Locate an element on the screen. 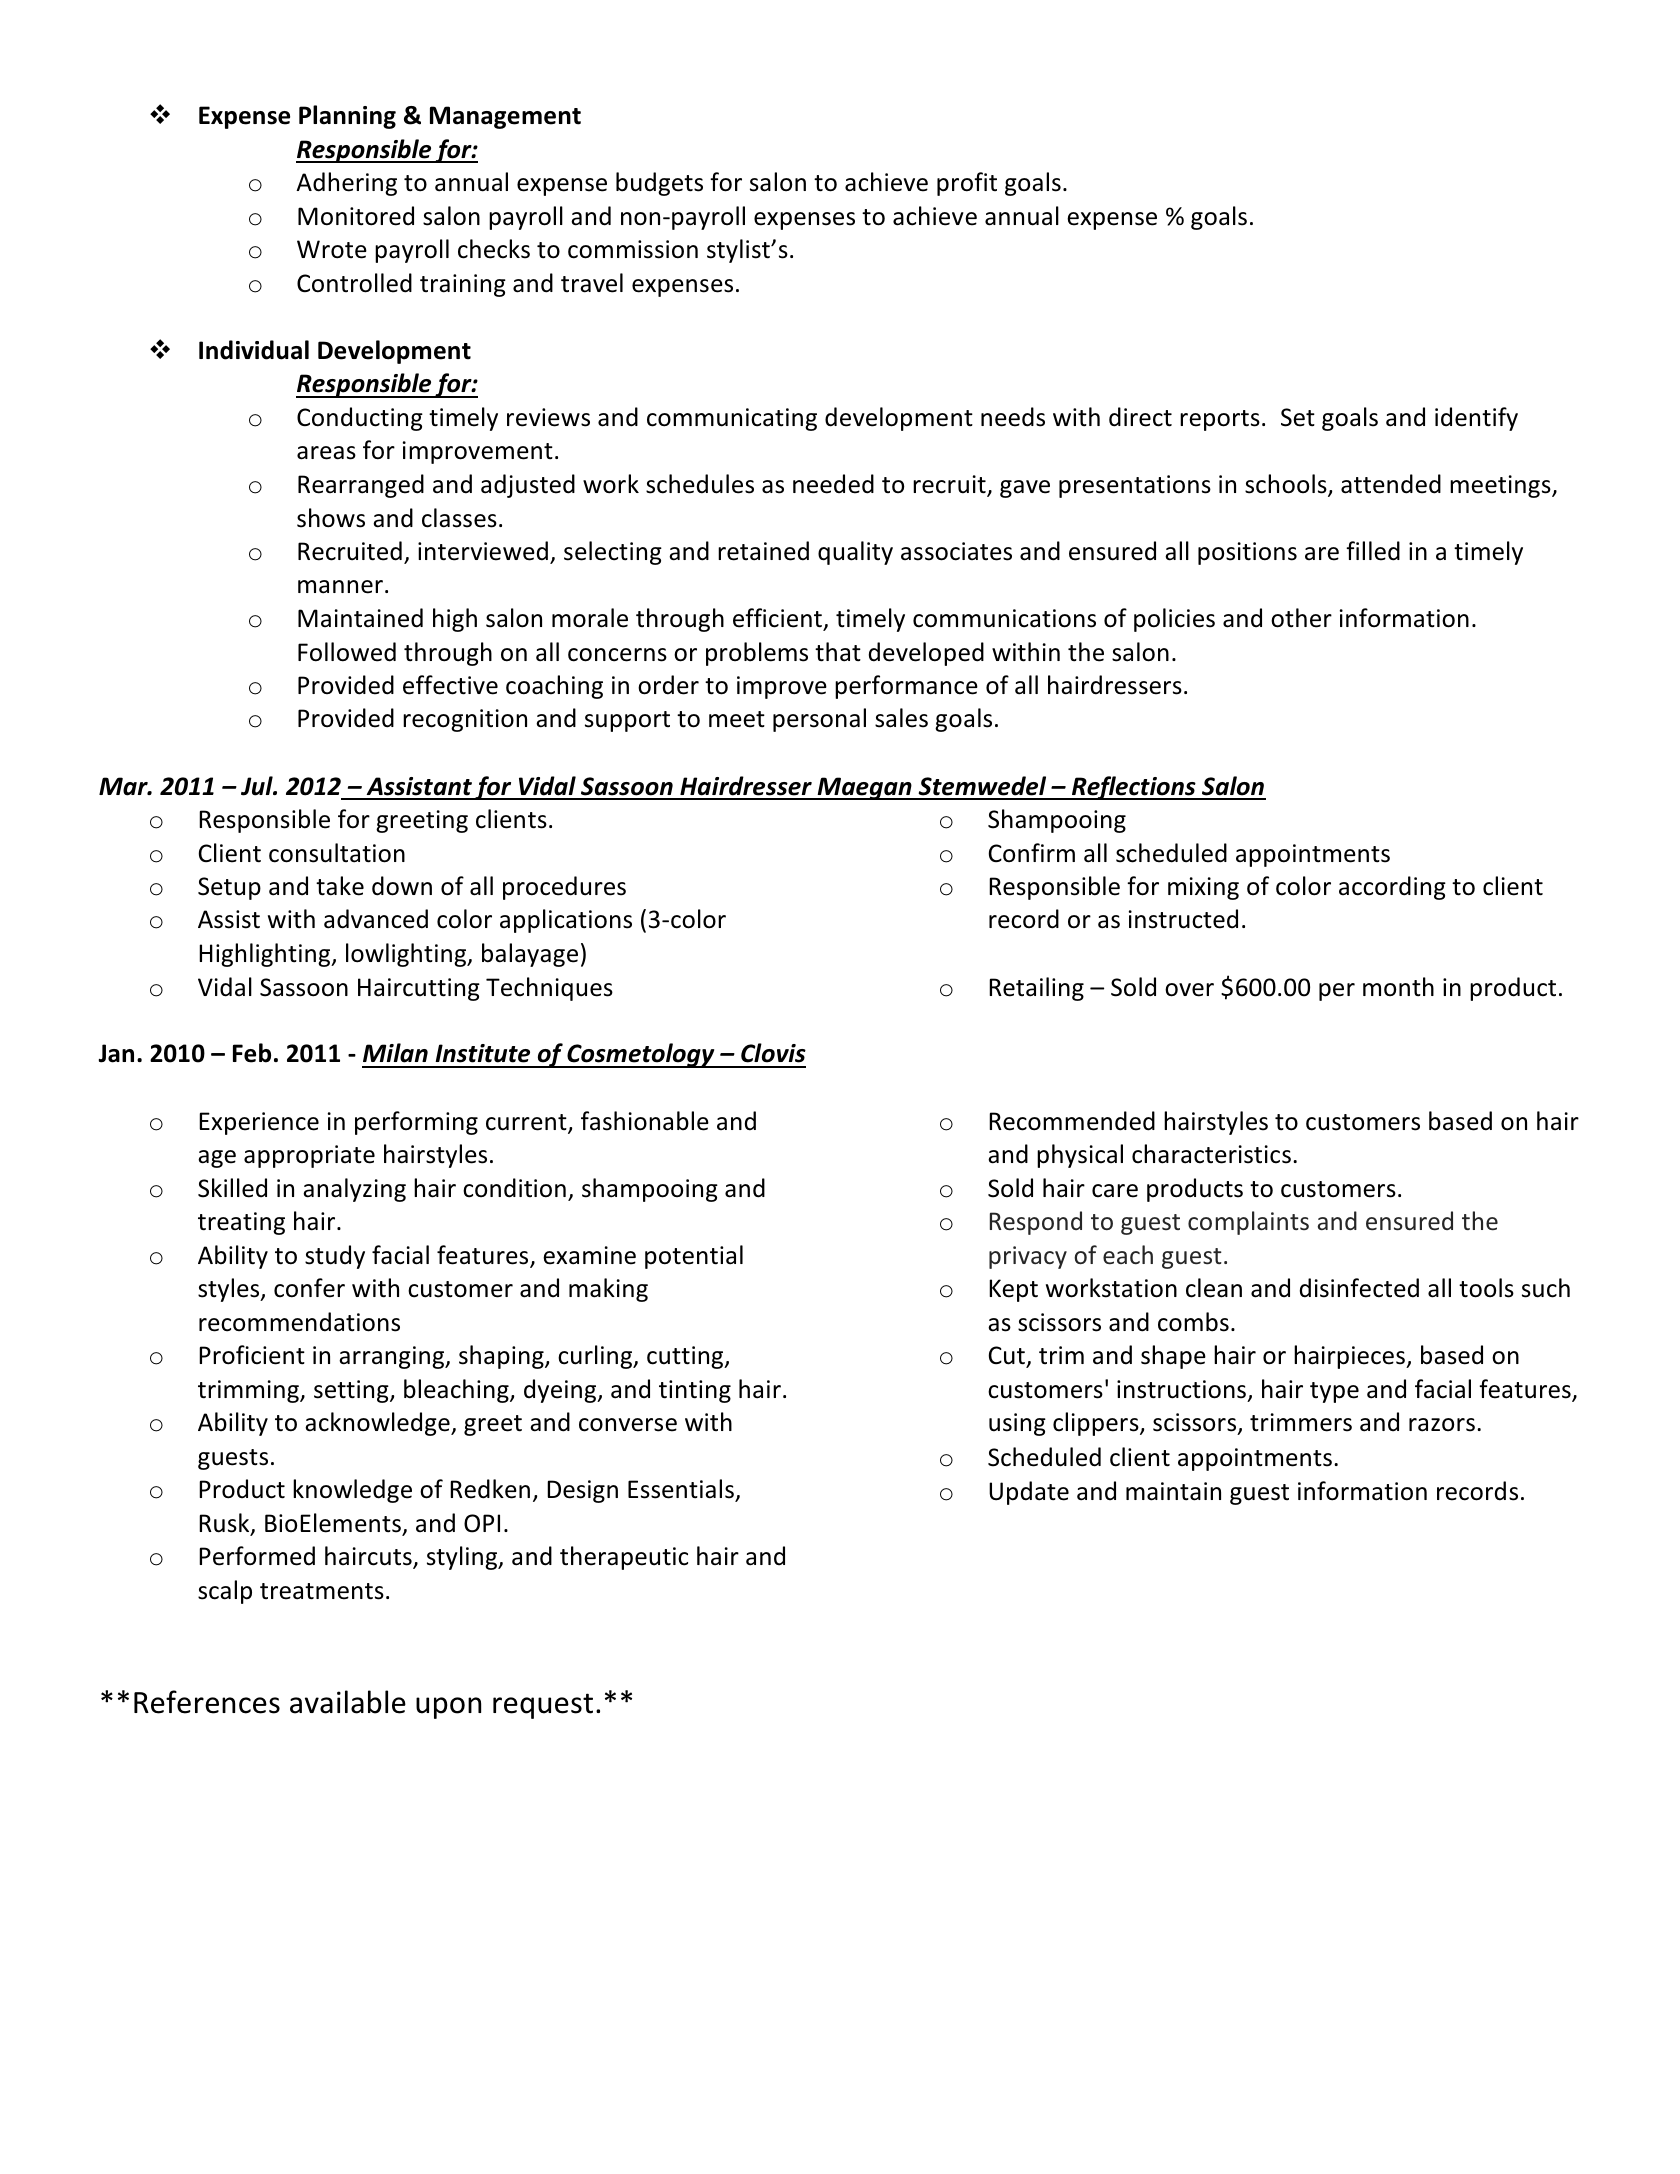  available is located at coordinates (348, 1702).
